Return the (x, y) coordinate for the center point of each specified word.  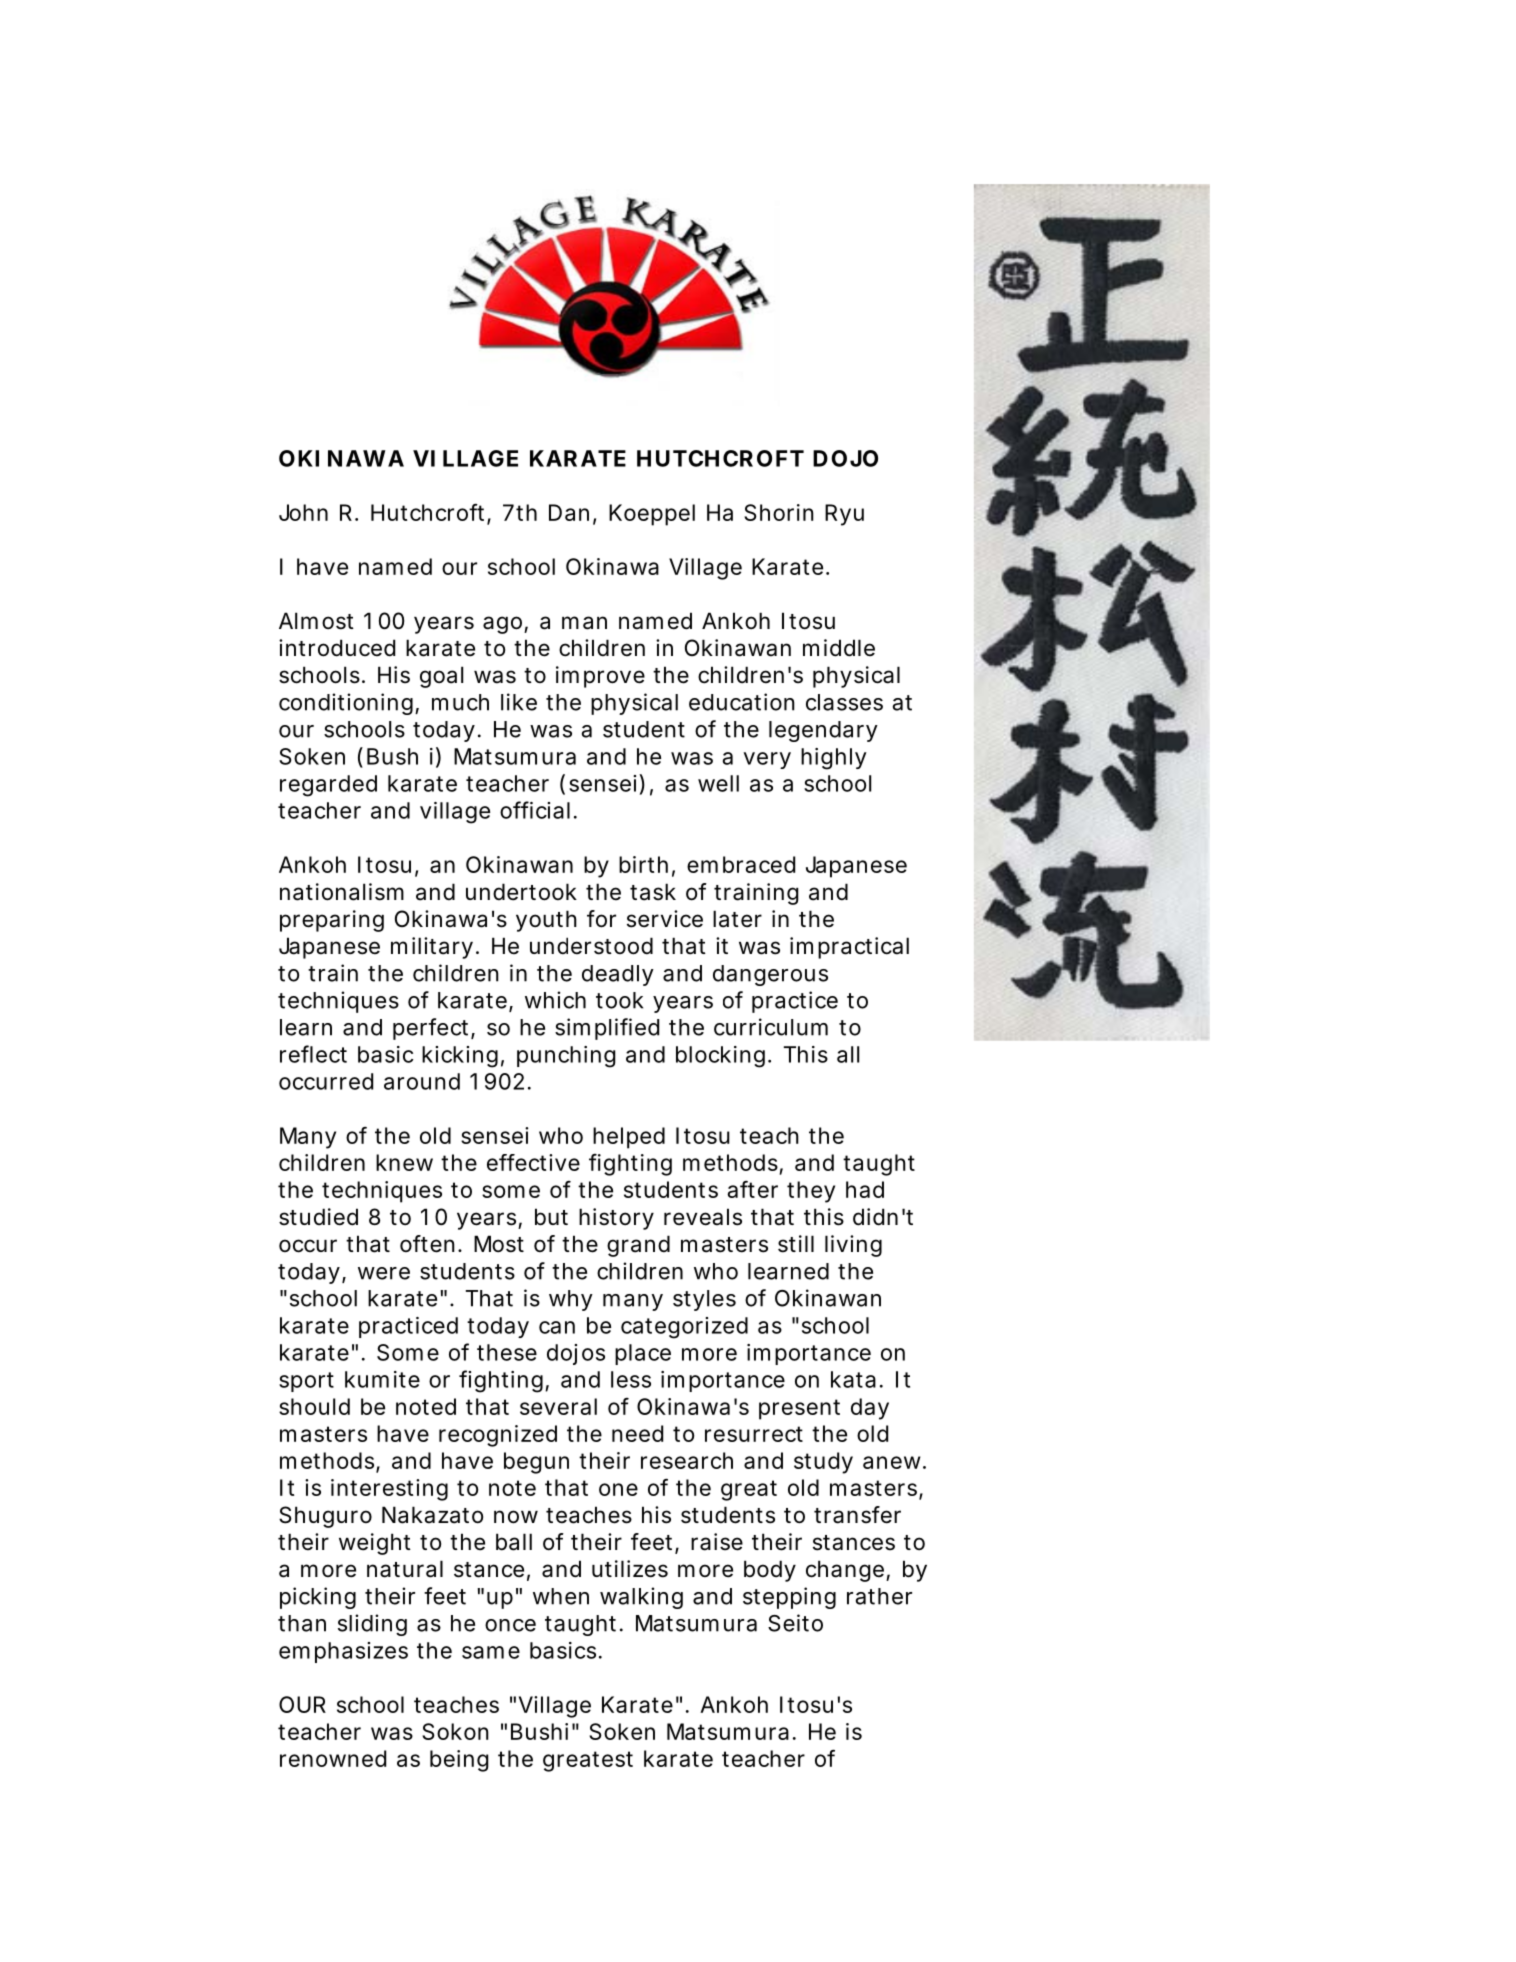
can (557, 1327)
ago (504, 625)
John (303, 512)
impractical (849, 948)
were (384, 1273)
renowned (333, 1758)
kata (853, 1379)
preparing (332, 921)
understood (591, 946)
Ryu (844, 515)
